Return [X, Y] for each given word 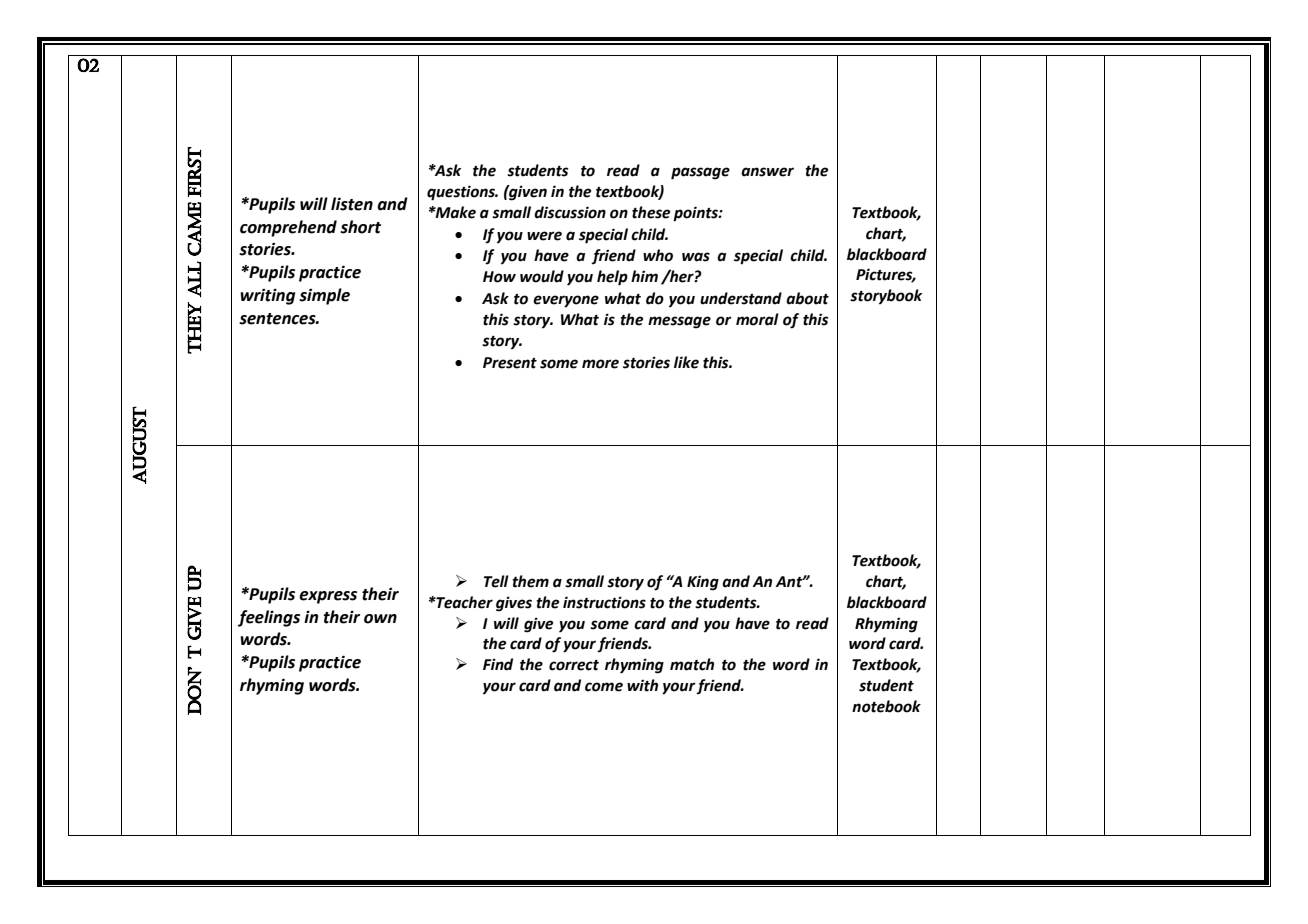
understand [741, 298]
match [692, 664]
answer [767, 172]
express [328, 597]
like [686, 362]
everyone [566, 301]
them [531, 581]
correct [574, 665]
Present [510, 363]
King [703, 583]
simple [324, 296]
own [380, 619]
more [600, 364]
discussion [570, 212]
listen [352, 204]
